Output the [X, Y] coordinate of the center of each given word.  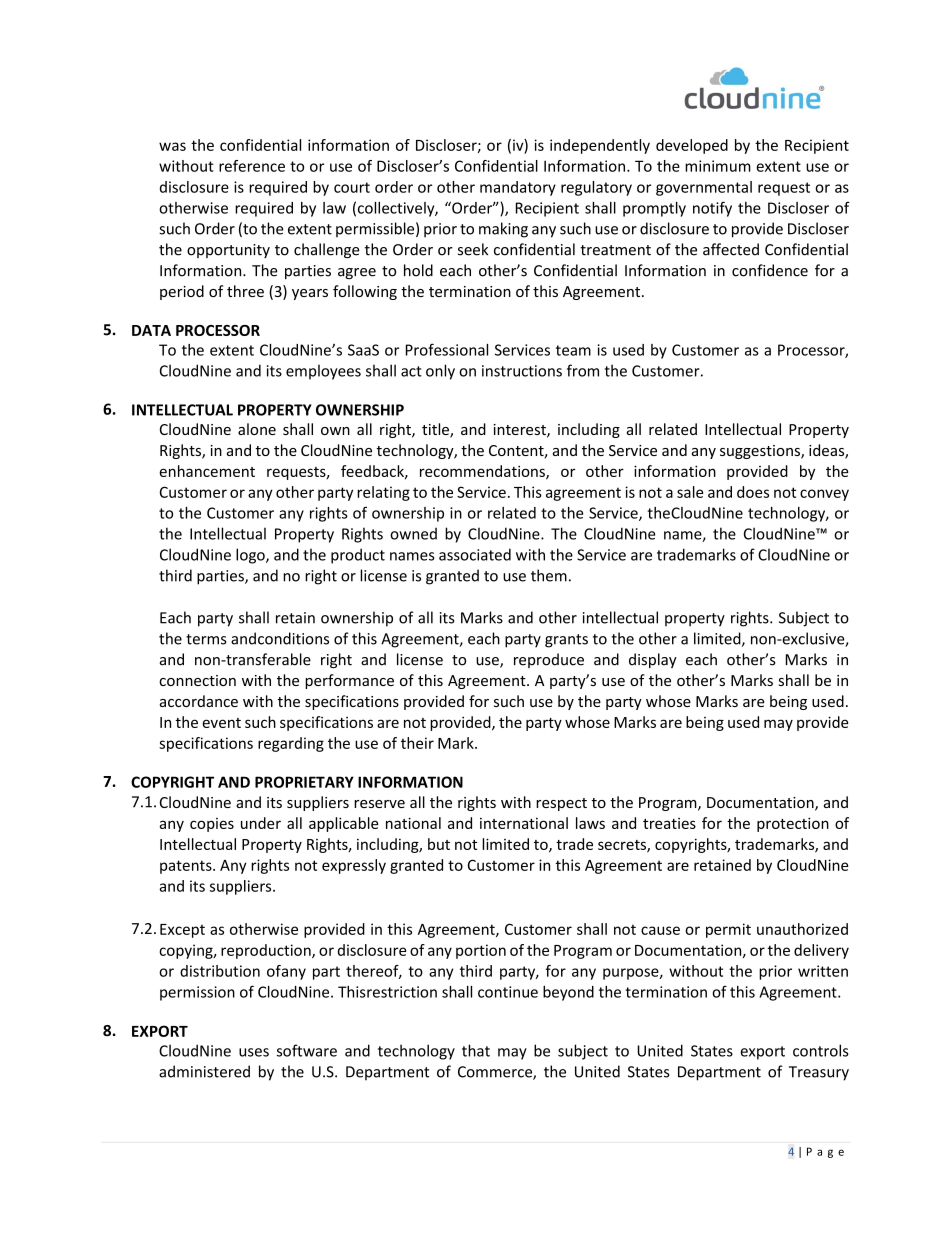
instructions [522, 371]
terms [206, 639]
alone [257, 429]
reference [252, 166]
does [753, 492]
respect [561, 804]
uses [254, 1052]
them [549, 575]
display [653, 660]
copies [212, 825]
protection [793, 824]
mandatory [518, 188]
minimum [718, 166]
